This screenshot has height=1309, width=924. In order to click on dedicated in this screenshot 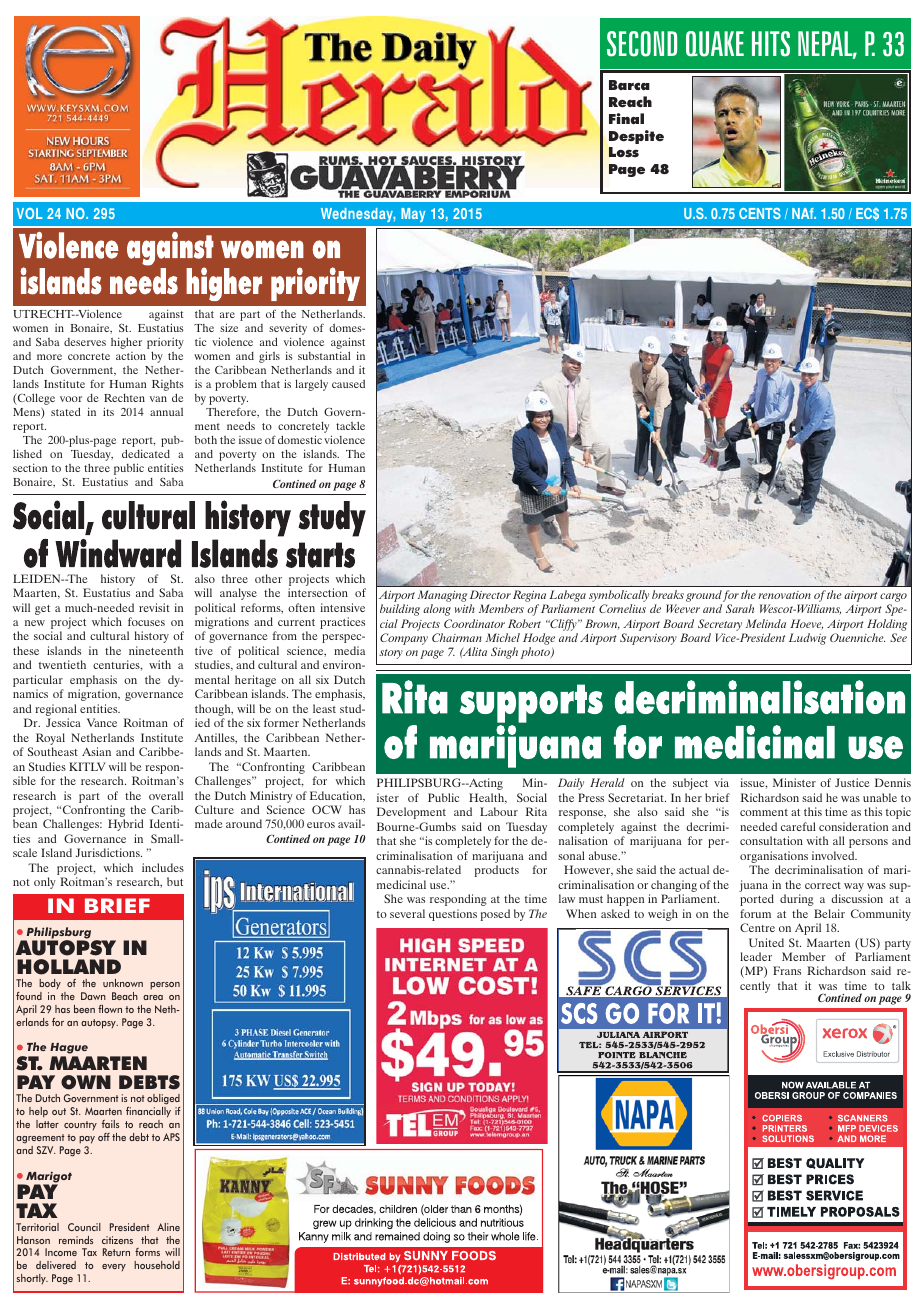, I will do `click(146, 453)`.
